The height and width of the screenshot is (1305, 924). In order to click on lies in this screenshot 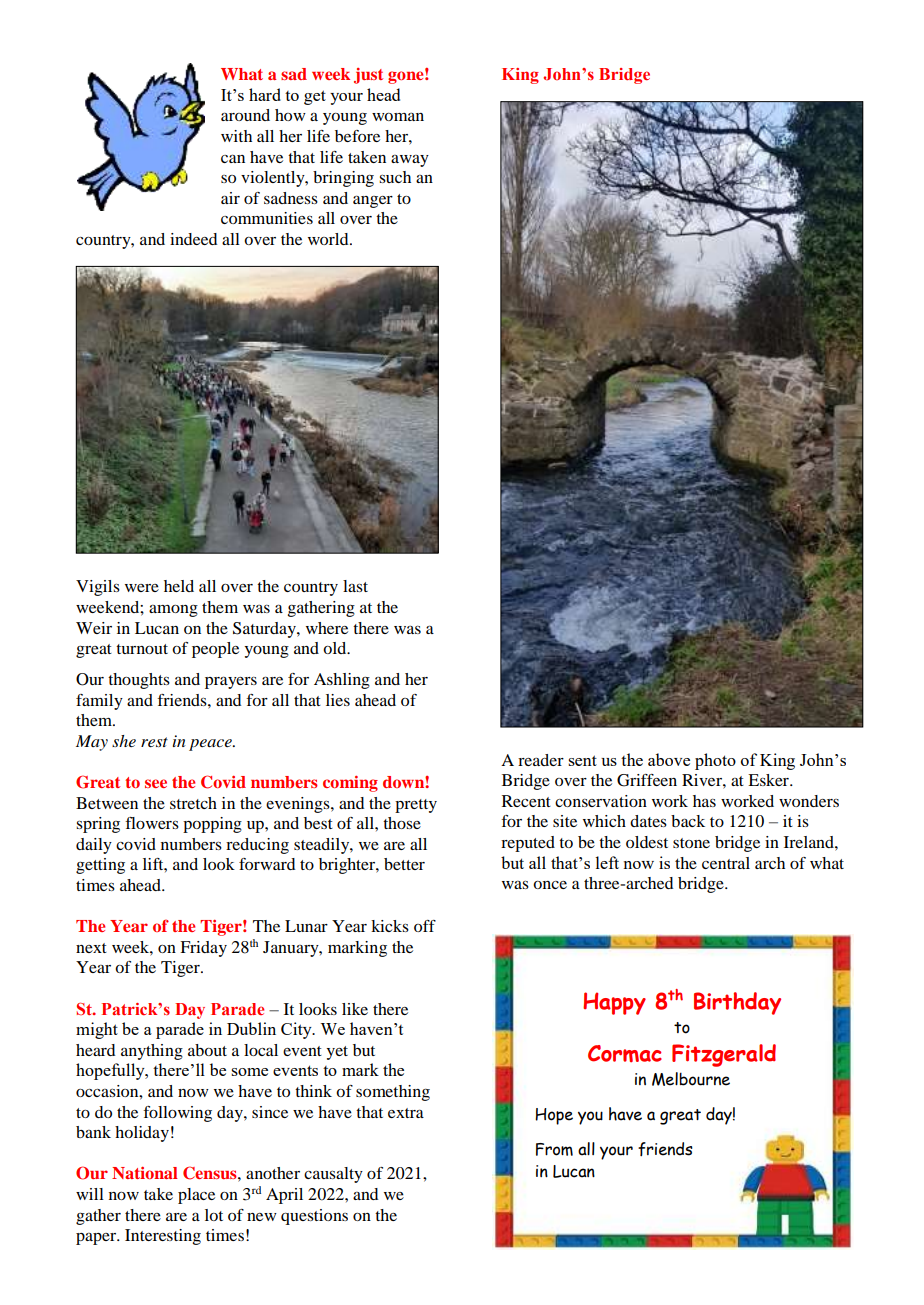, I will do `click(338, 700)`.
